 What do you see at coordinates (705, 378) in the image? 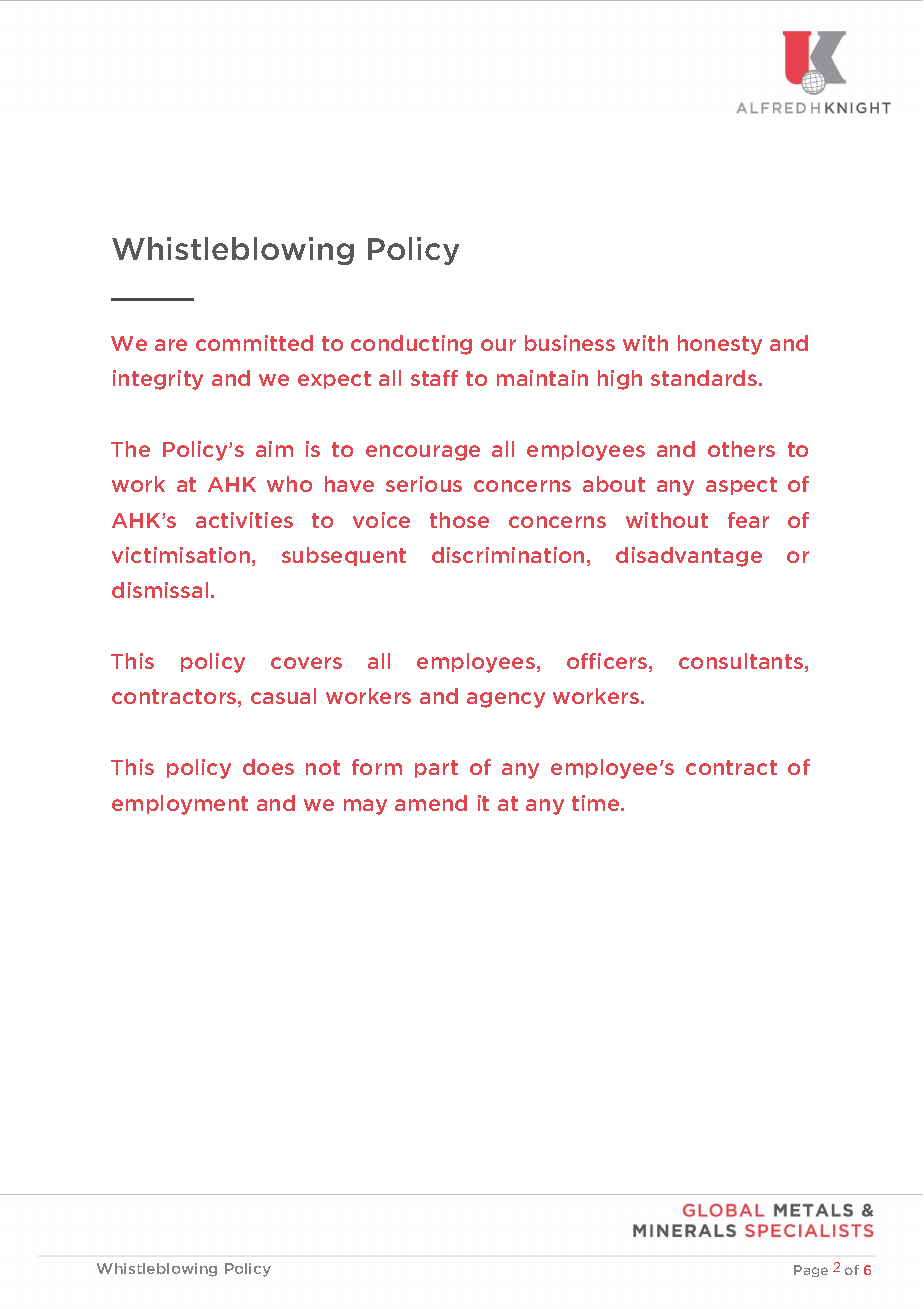
I see `standards` at bounding box center [705, 378].
